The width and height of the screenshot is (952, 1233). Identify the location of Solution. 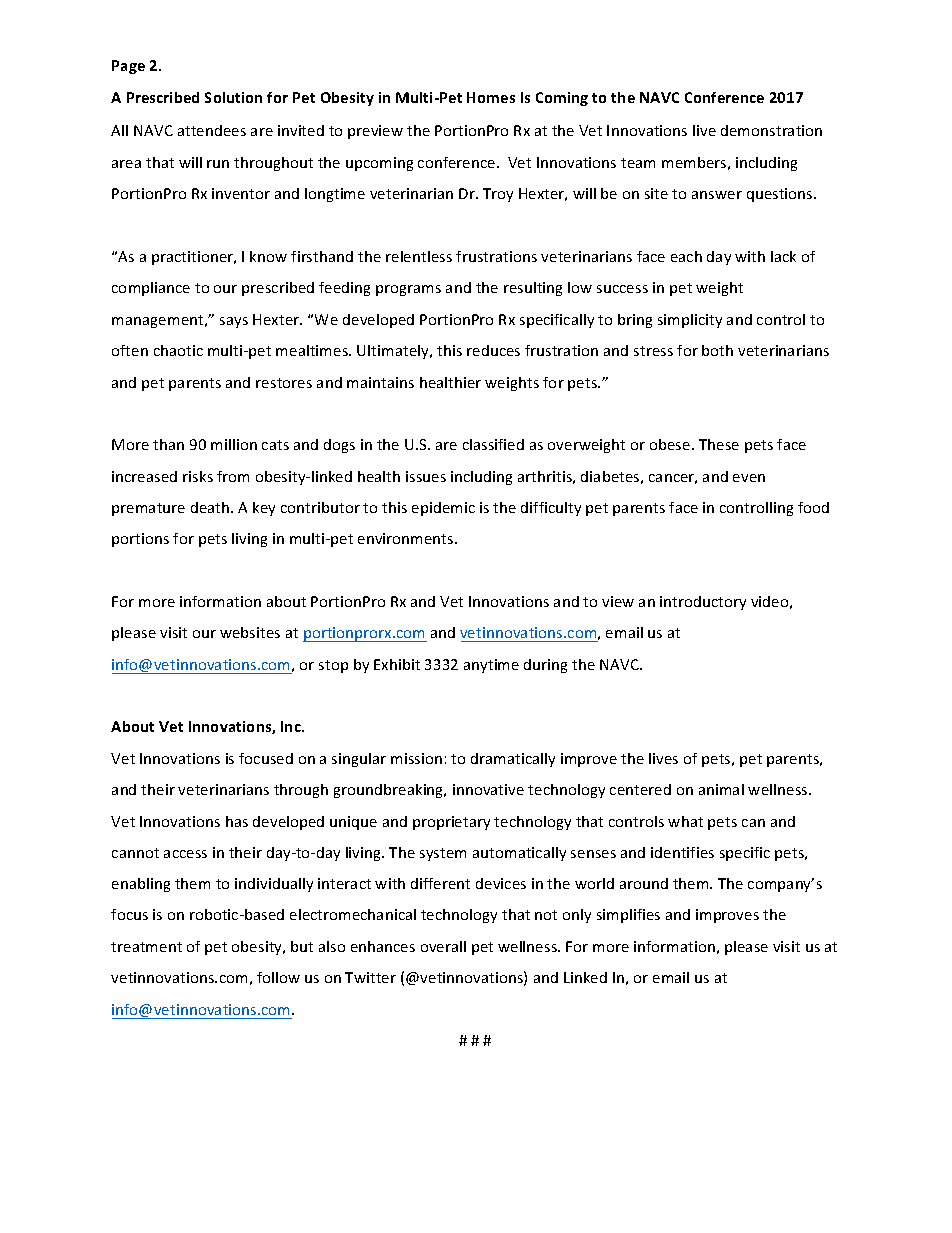
(233, 97).
